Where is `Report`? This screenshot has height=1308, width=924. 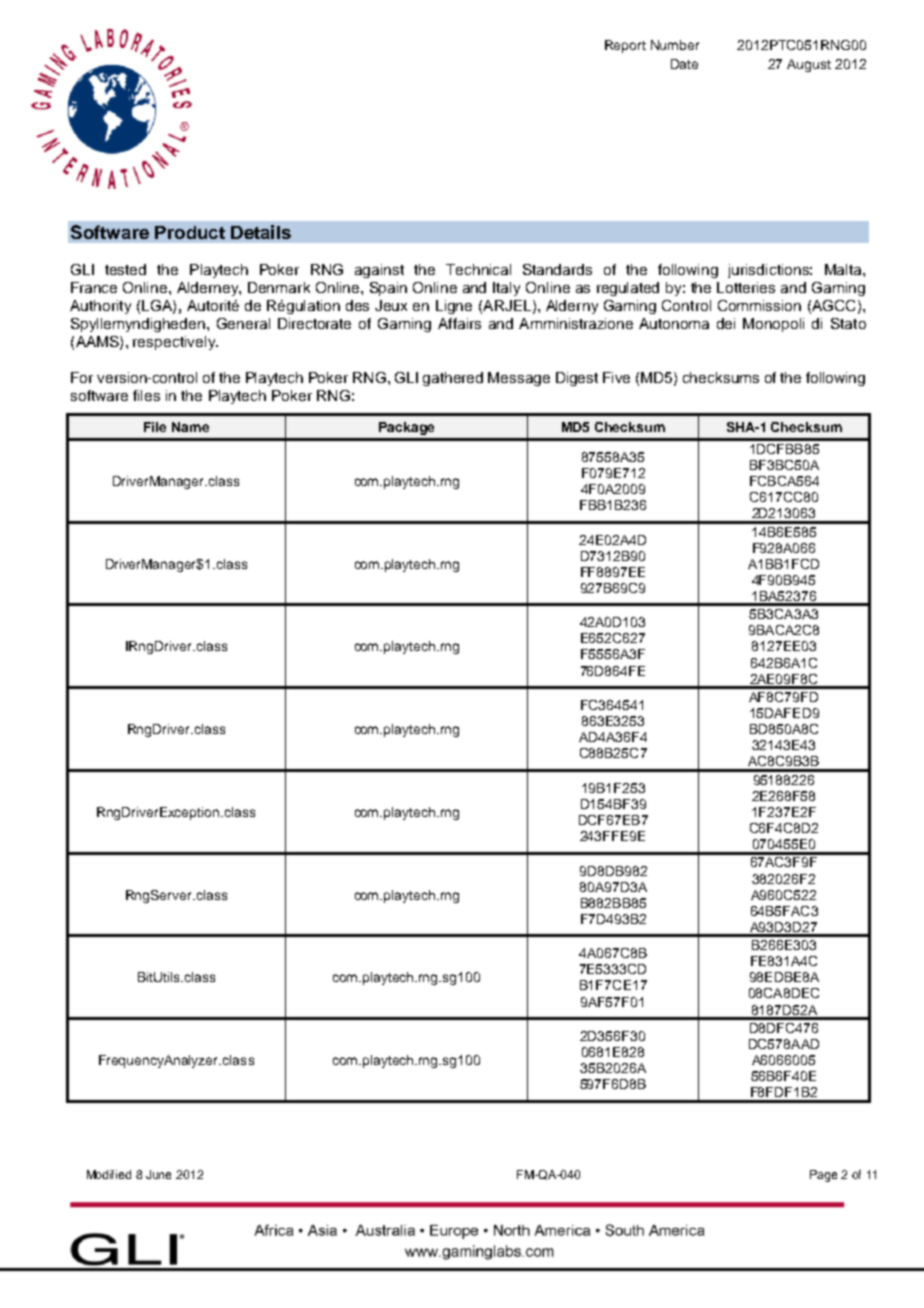 Report is located at coordinates (625, 46).
